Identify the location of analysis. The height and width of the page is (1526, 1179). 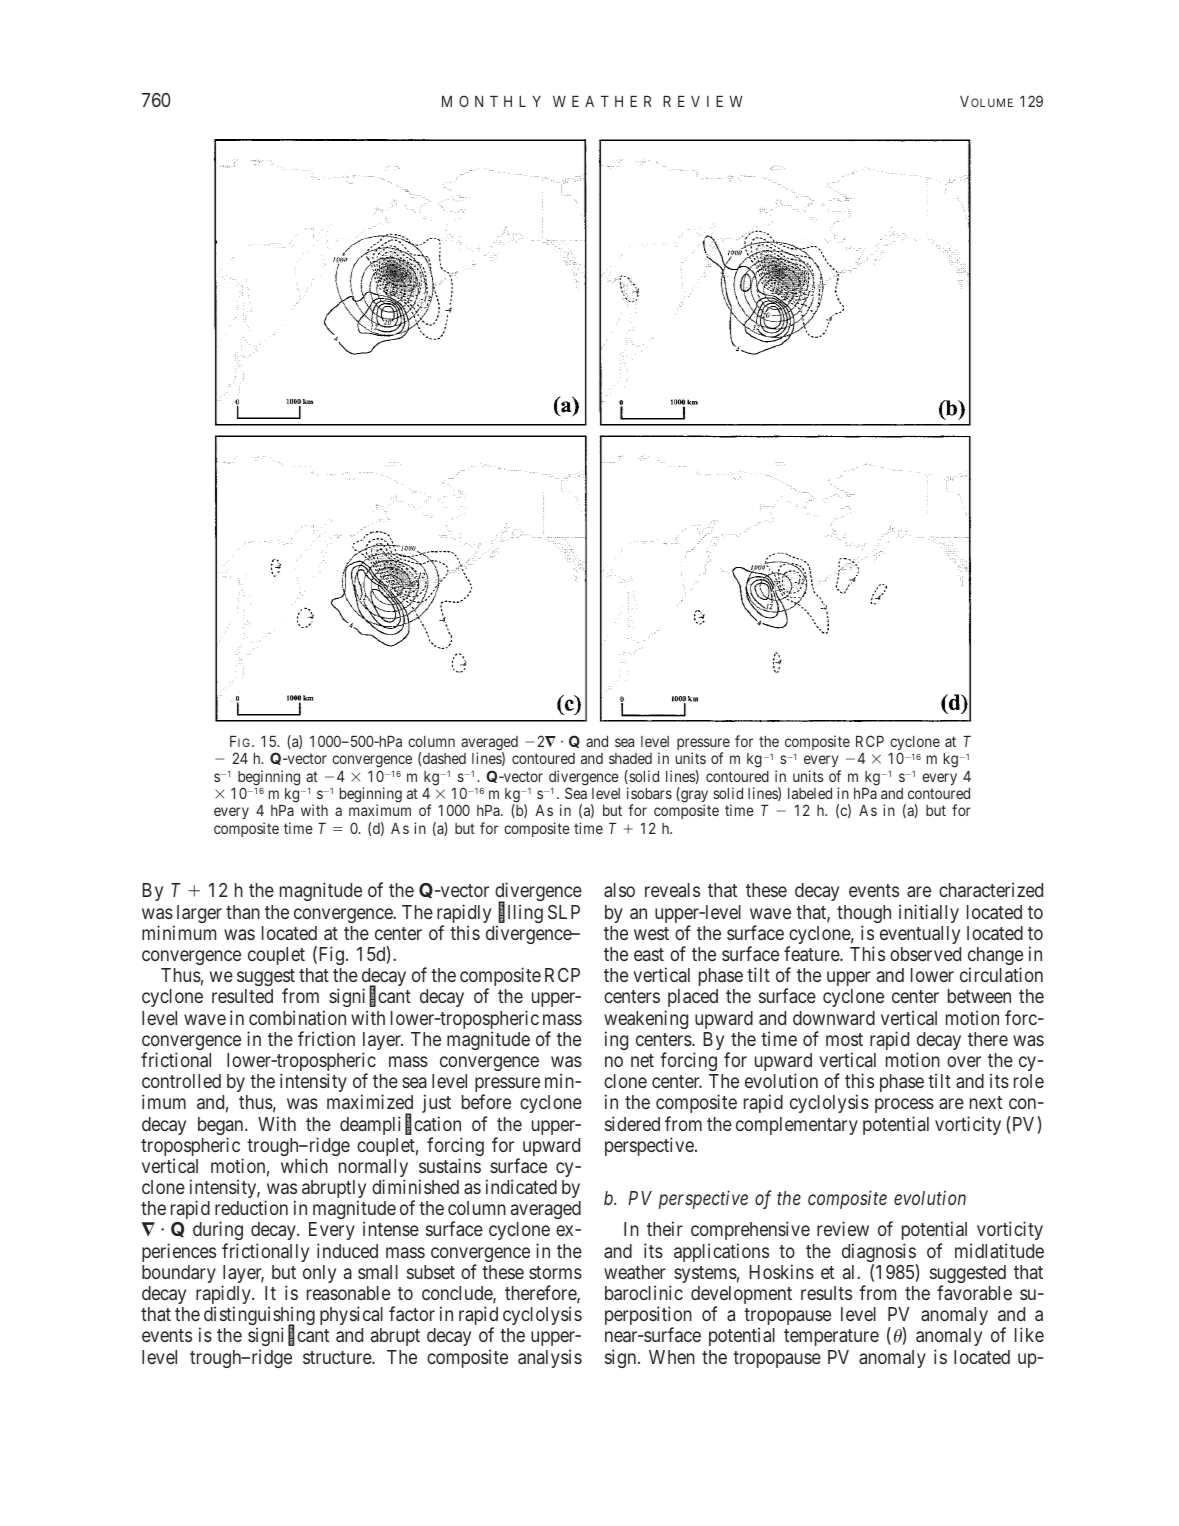
(550, 1358).
